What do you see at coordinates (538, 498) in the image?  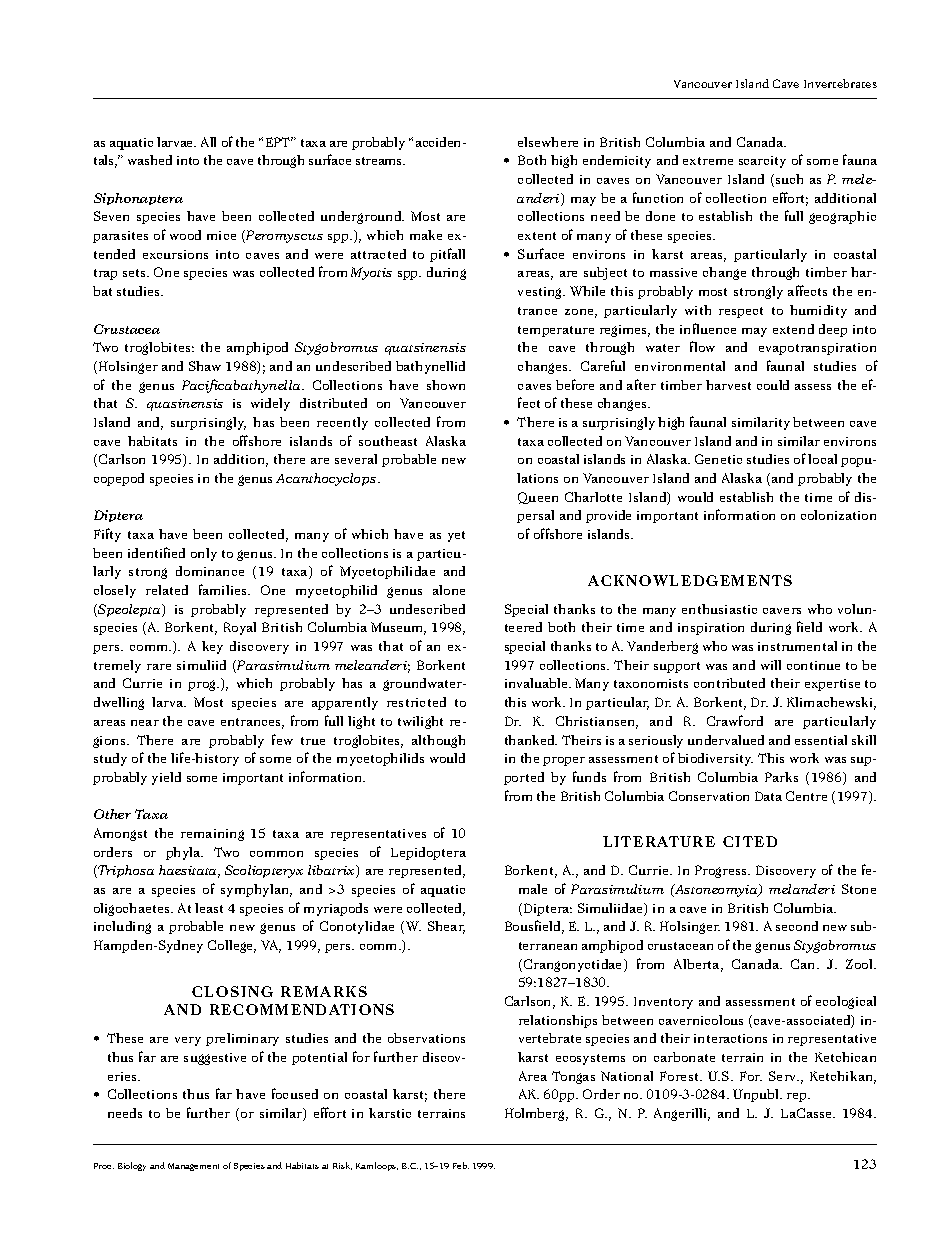 I see `Queen` at bounding box center [538, 498].
